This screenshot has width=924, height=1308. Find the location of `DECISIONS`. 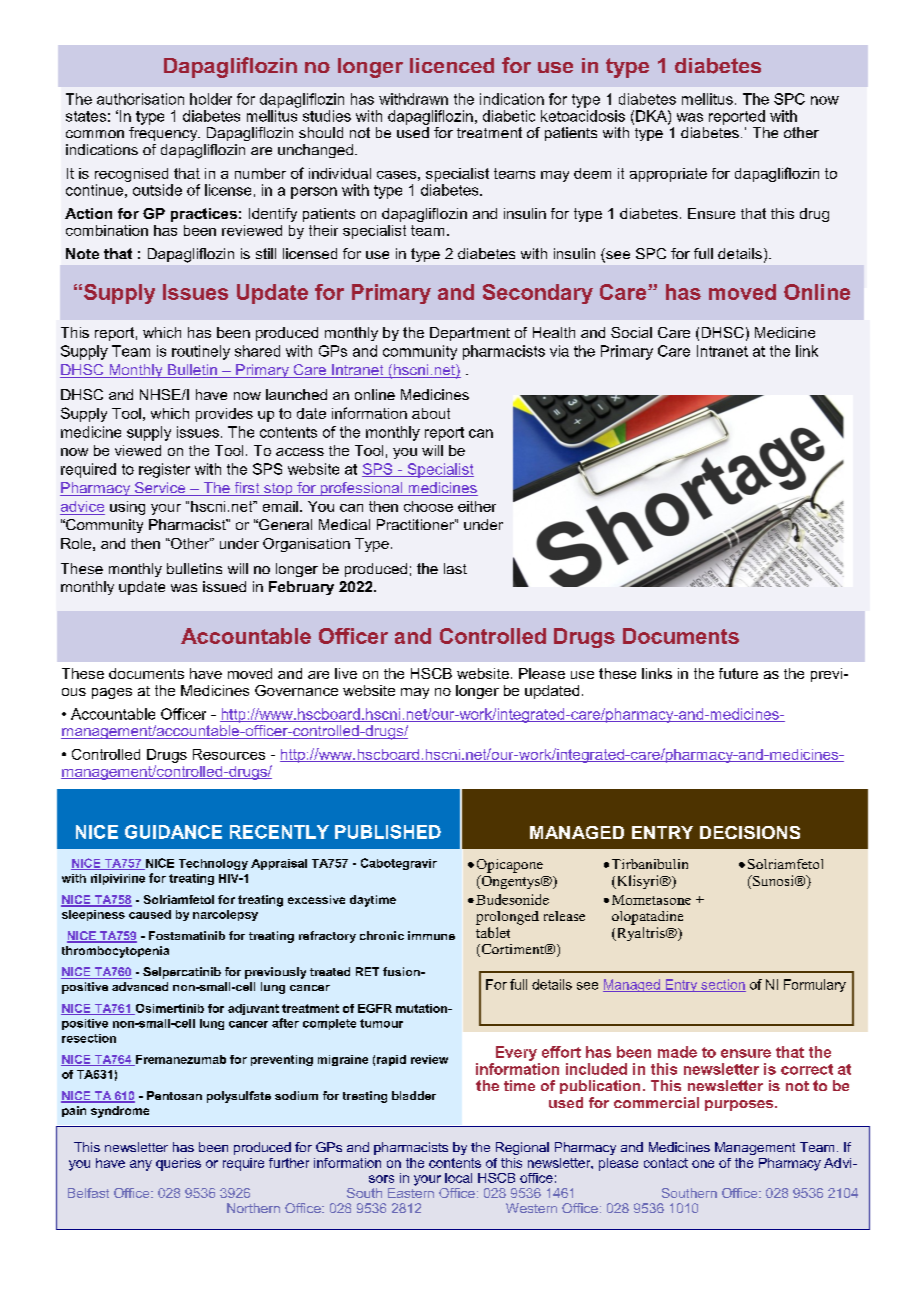

DECISIONS is located at coordinates (750, 832).
